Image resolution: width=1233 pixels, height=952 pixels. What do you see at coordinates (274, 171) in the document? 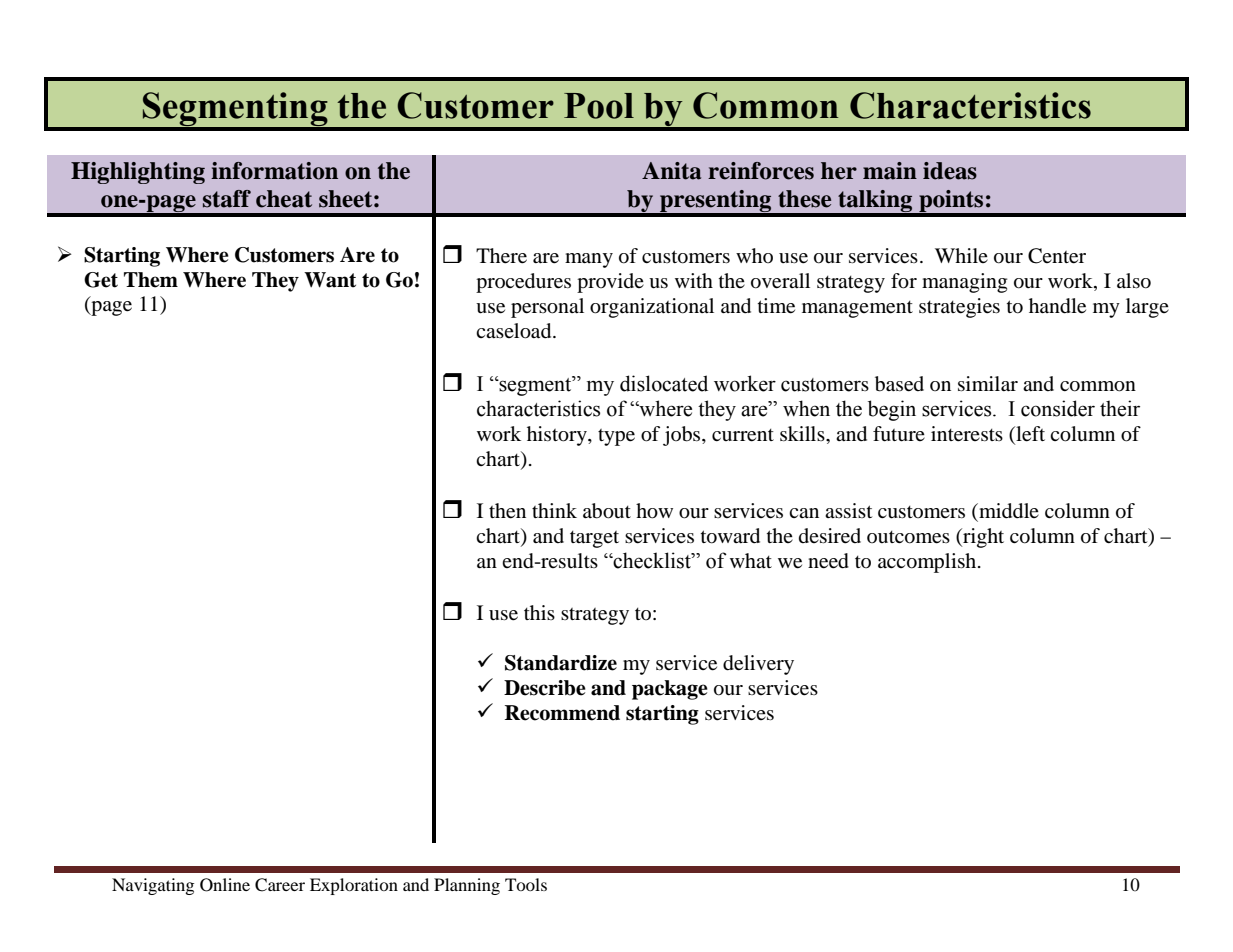
I see `information` at bounding box center [274, 171].
